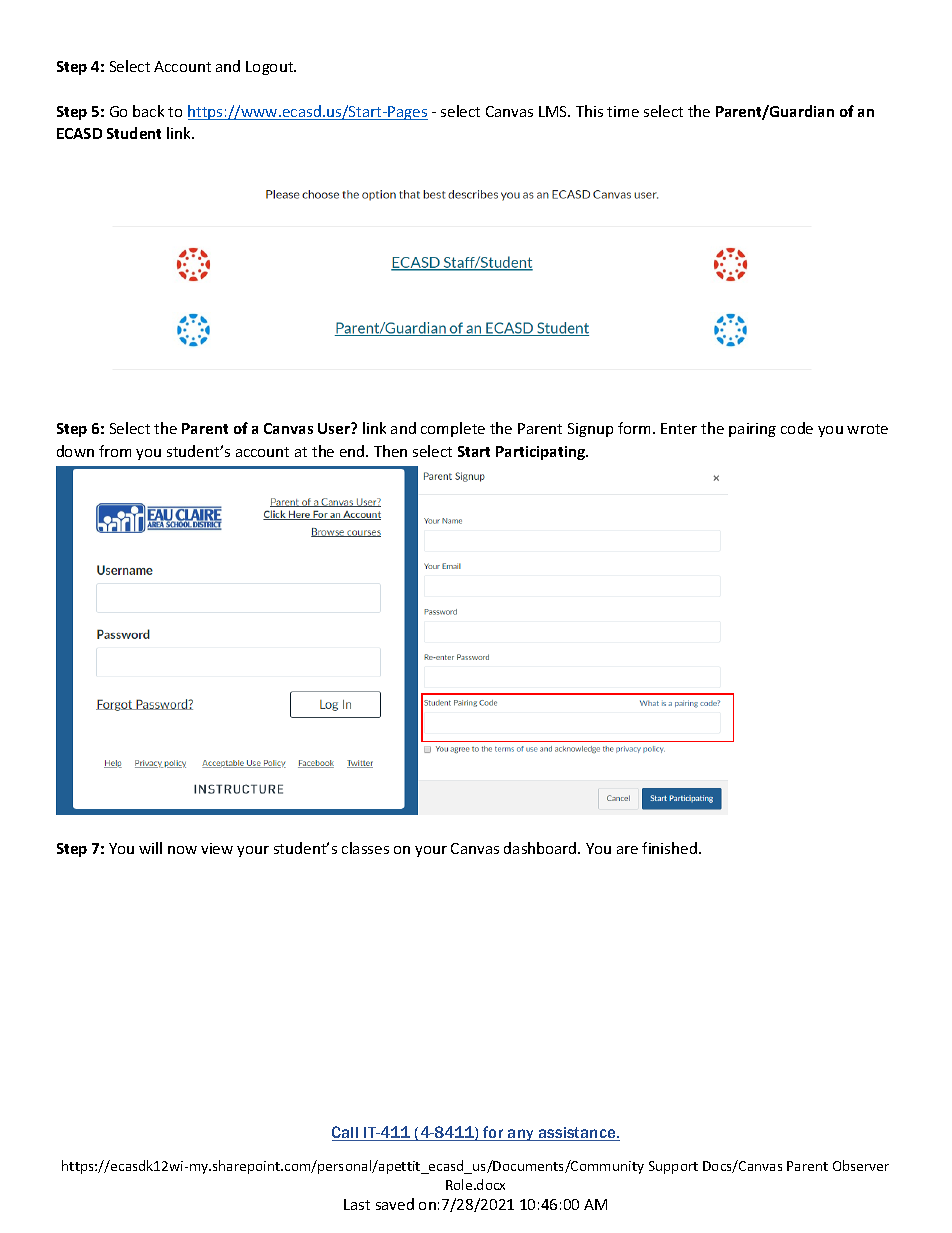  Describe the element at coordinates (554, 111) in the image. I see `LMS` at that location.
